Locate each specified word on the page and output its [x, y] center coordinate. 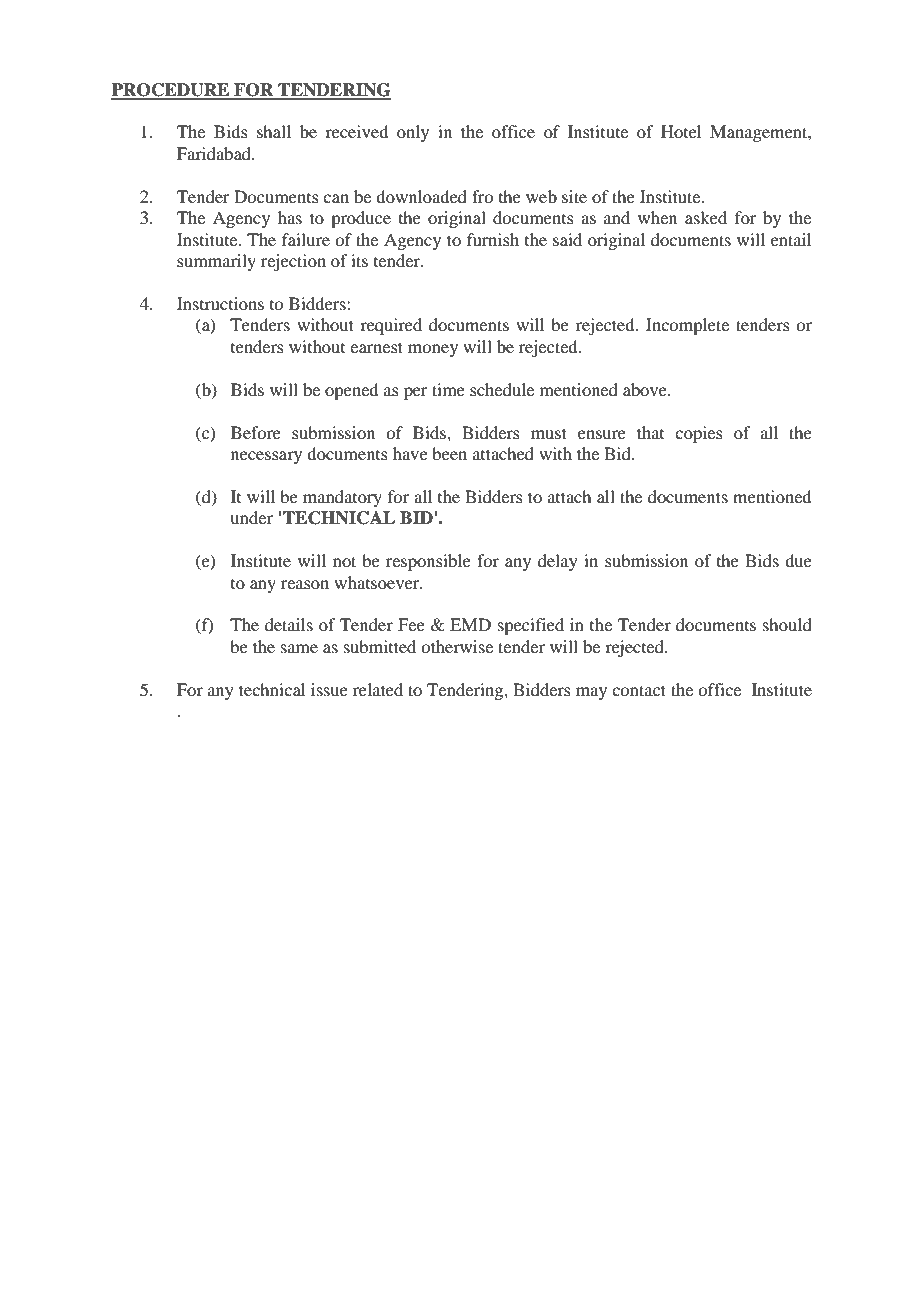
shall [274, 131]
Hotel [681, 131]
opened [351, 391]
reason [305, 584]
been [449, 453]
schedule [502, 389]
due [798, 560]
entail [791, 239]
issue [329, 689]
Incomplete [687, 326]
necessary [266, 457]
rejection [293, 262]
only [413, 133]
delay [558, 562]
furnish [493, 239]
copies [699, 434]
